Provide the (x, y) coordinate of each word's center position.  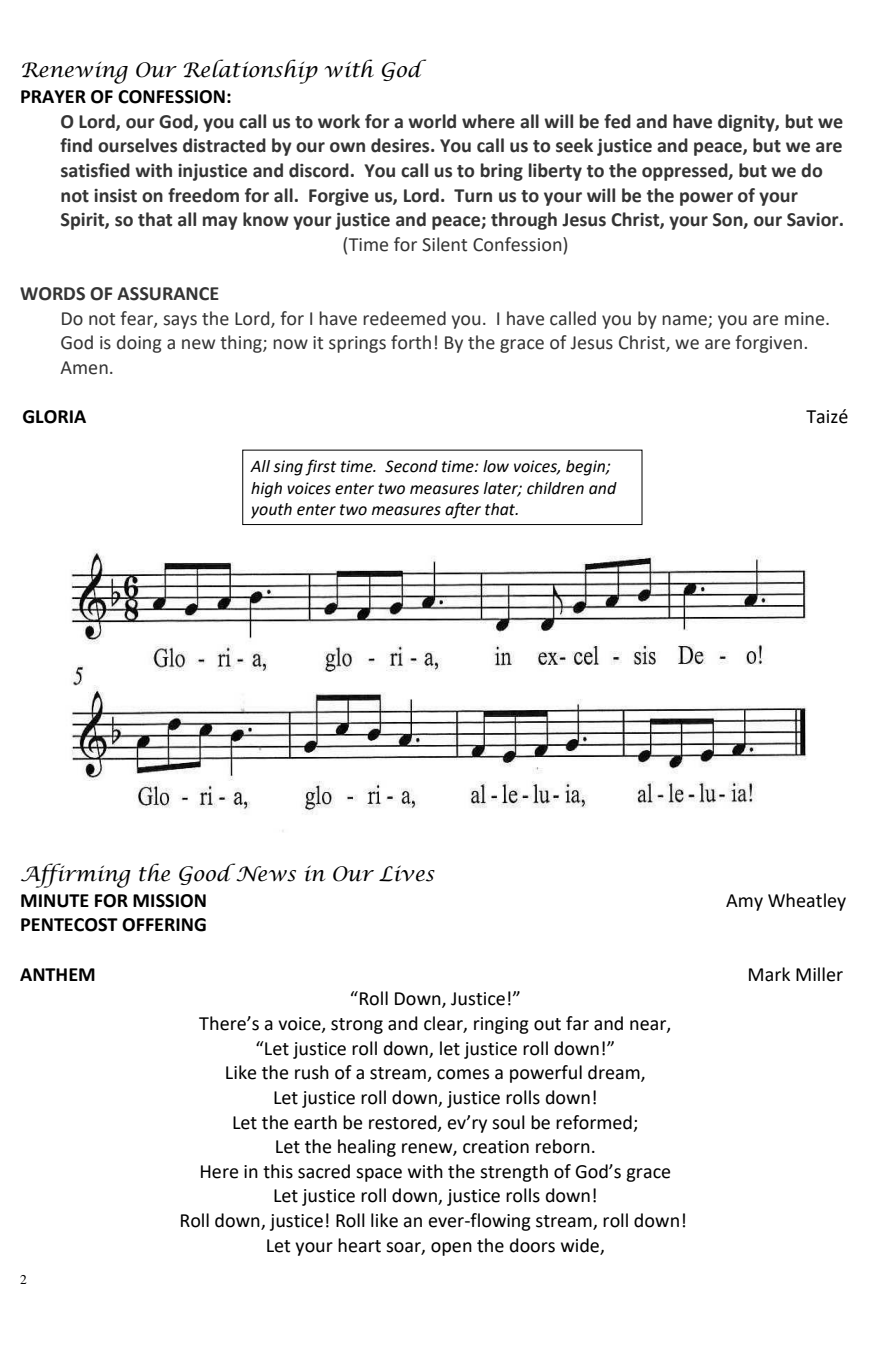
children (555, 488)
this (278, 1171)
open (451, 1249)
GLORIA (54, 417)
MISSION (169, 901)
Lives (407, 873)
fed (617, 121)
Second (411, 466)
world (432, 121)
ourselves (137, 145)
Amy (744, 902)
